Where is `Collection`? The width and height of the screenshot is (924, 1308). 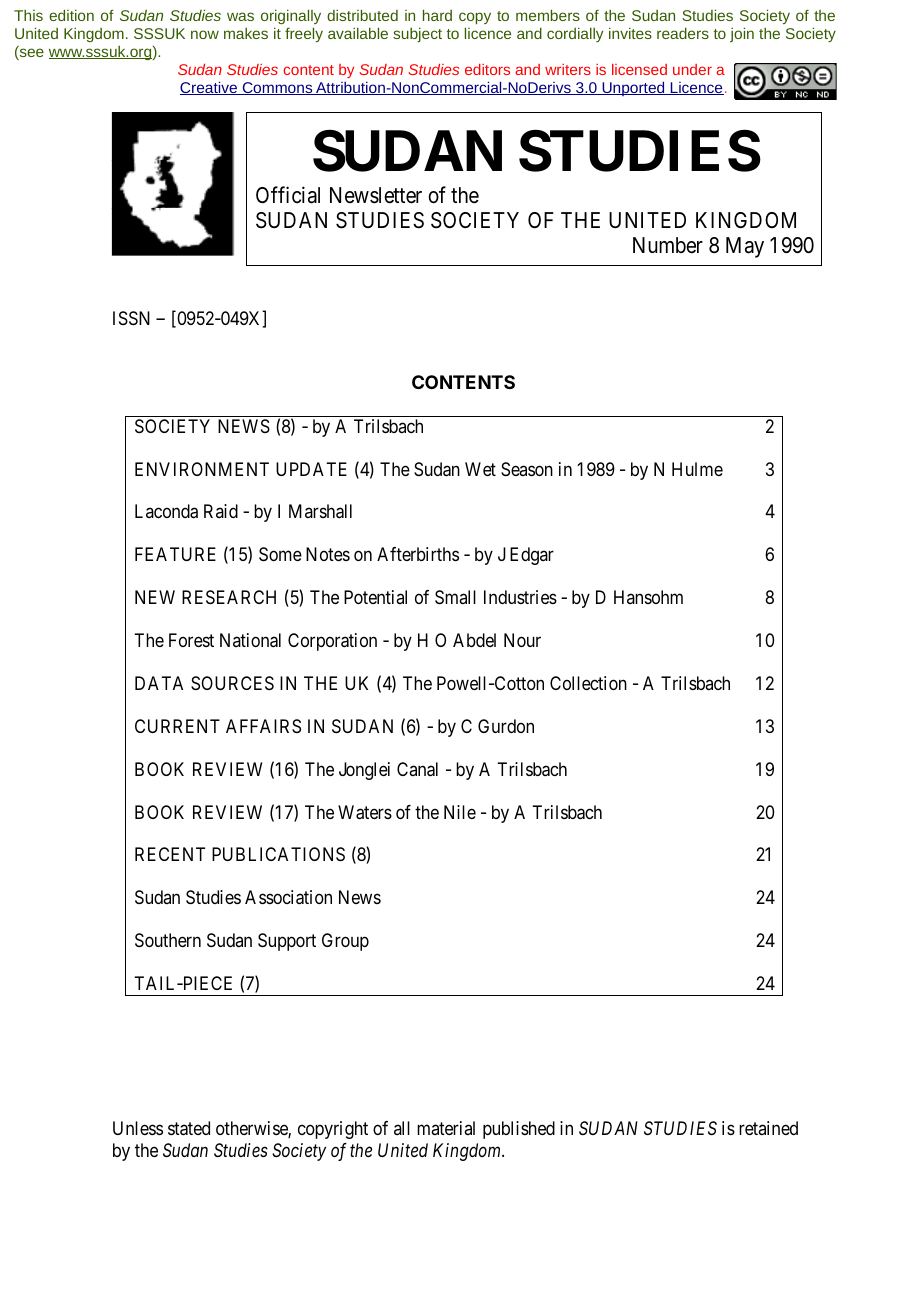
Collection is located at coordinates (588, 683).
